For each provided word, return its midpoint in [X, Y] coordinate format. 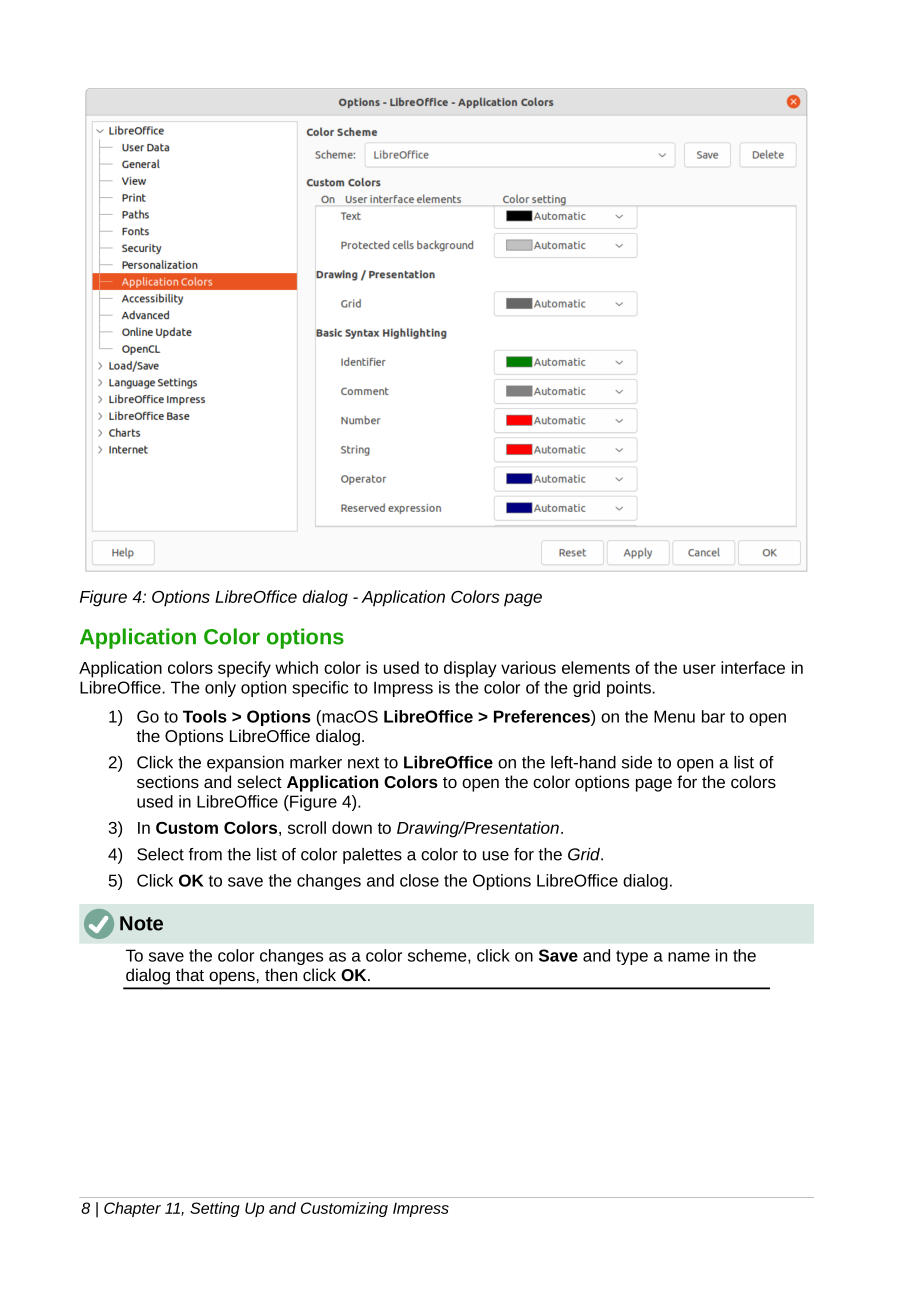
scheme [438, 955]
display [470, 669]
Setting [215, 1209]
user [699, 669]
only [220, 689]
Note [141, 923]
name [689, 957]
